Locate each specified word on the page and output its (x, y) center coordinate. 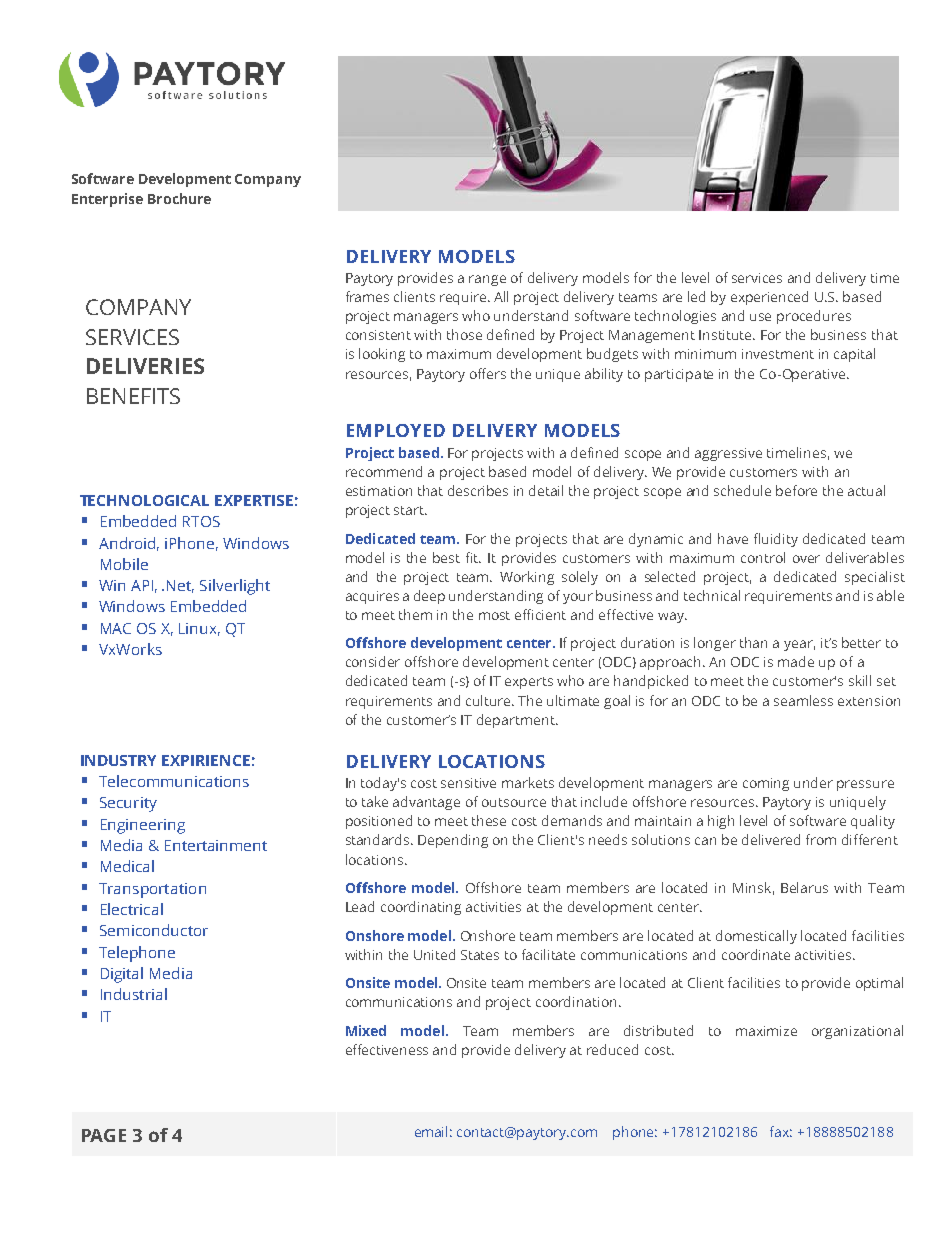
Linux (199, 629)
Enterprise (107, 200)
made (796, 661)
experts (529, 683)
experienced (769, 298)
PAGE (104, 1135)
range (487, 280)
